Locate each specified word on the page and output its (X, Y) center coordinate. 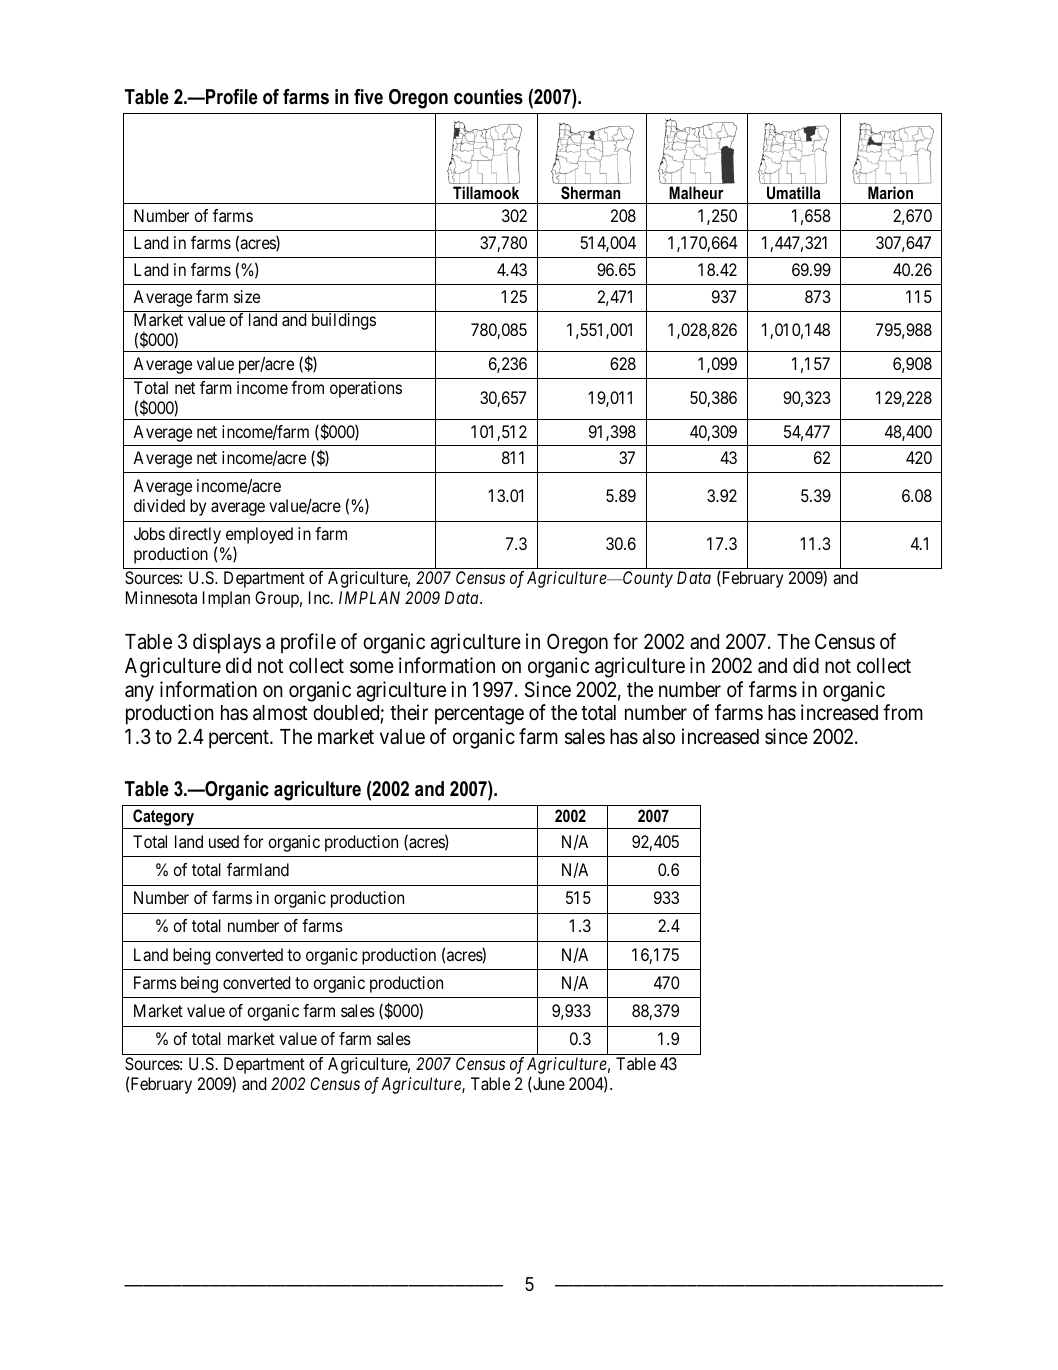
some (372, 667)
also (659, 737)
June (548, 1084)
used (224, 841)
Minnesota (161, 597)
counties (488, 97)
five (368, 97)
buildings (344, 321)
